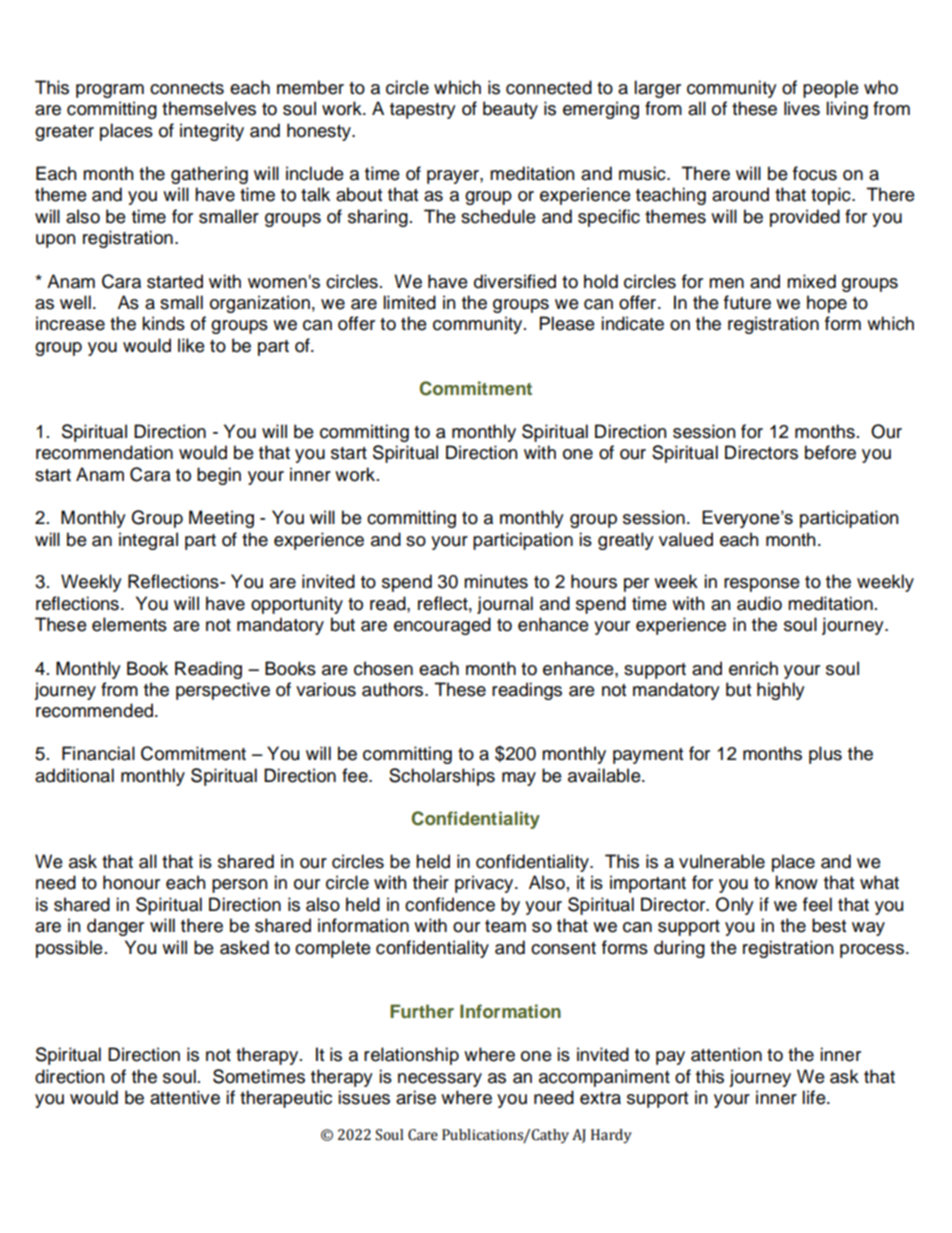  Describe the element at coordinates (209, 108) in the screenshot. I see `themselves` at that location.
